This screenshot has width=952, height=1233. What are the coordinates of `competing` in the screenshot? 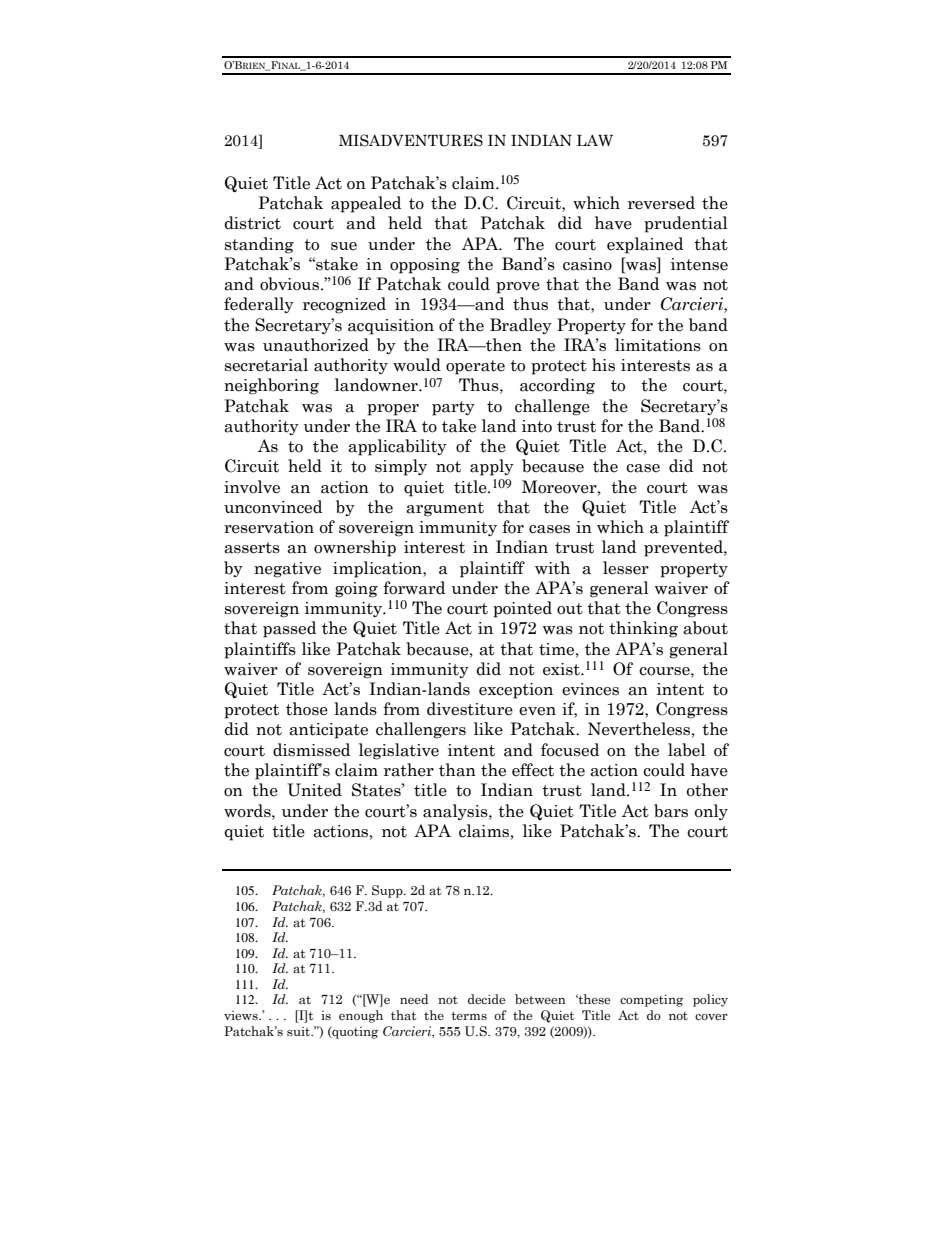 It's located at (651, 1000).
